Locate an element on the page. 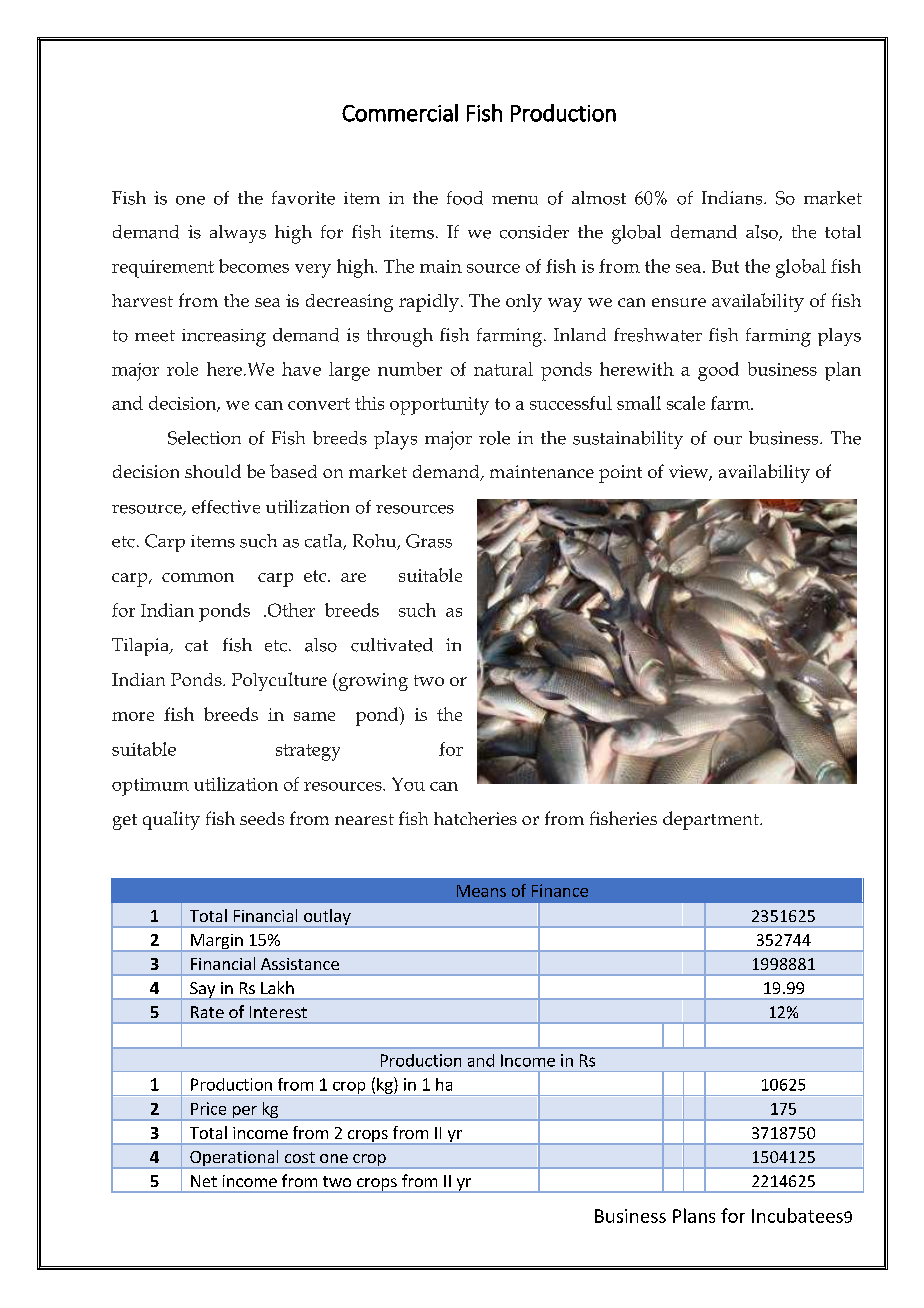 This image has height=1308, width=924. Finance is located at coordinates (560, 890).
